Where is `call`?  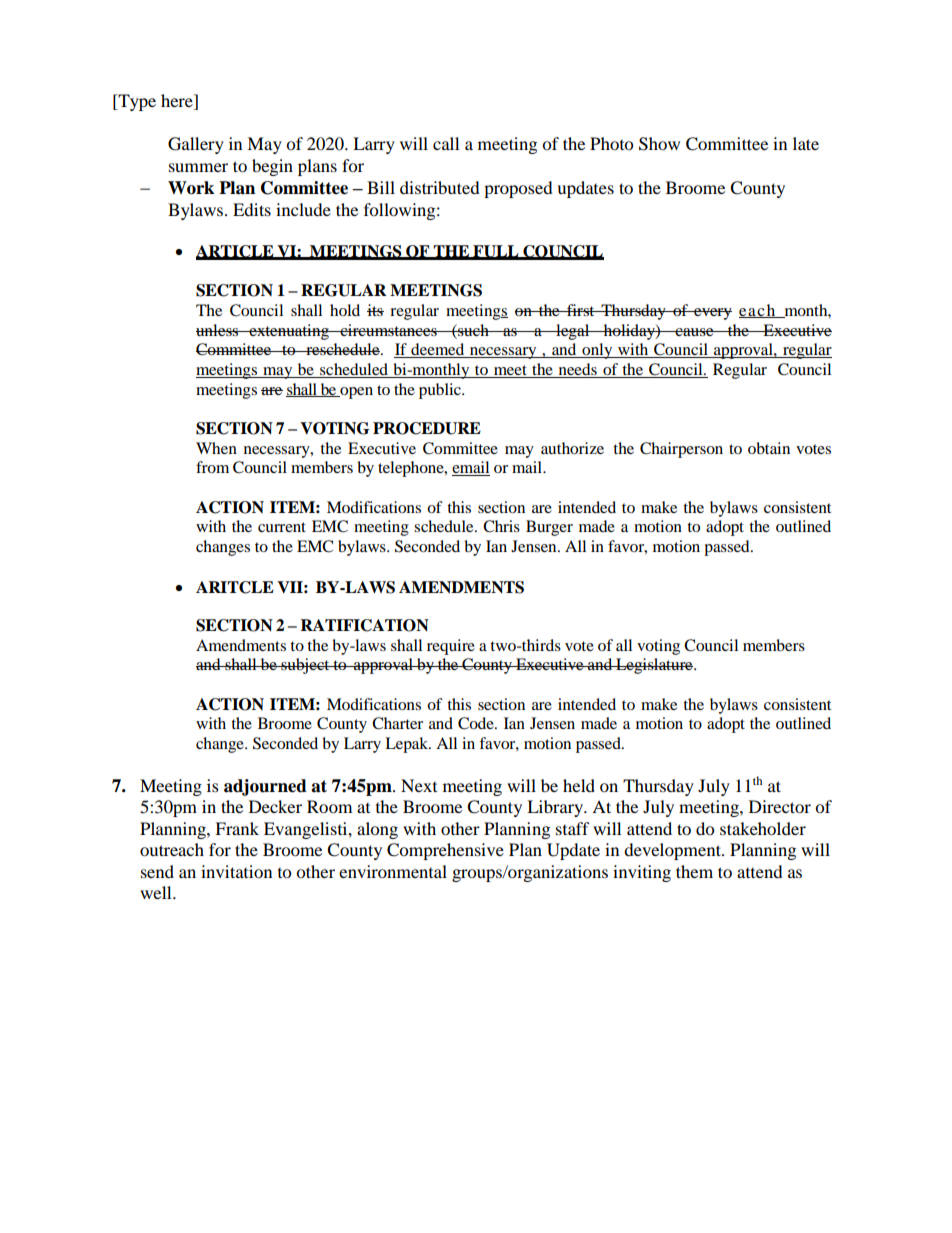
call is located at coordinates (446, 143).
